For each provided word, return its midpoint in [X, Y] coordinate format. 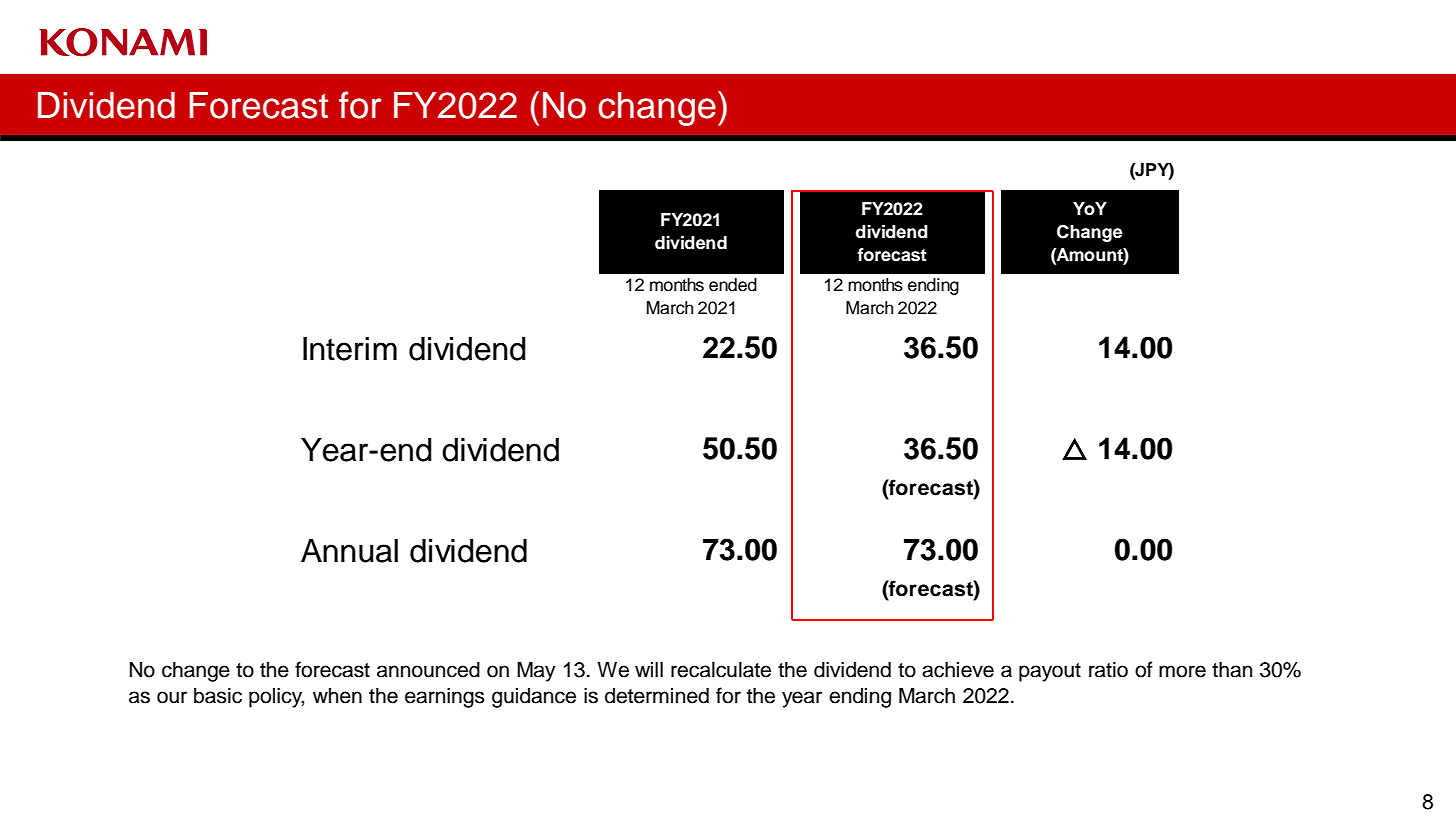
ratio [1108, 670]
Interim [350, 349]
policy [276, 697]
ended [733, 285]
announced [428, 670]
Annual [349, 551]
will [649, 669]
